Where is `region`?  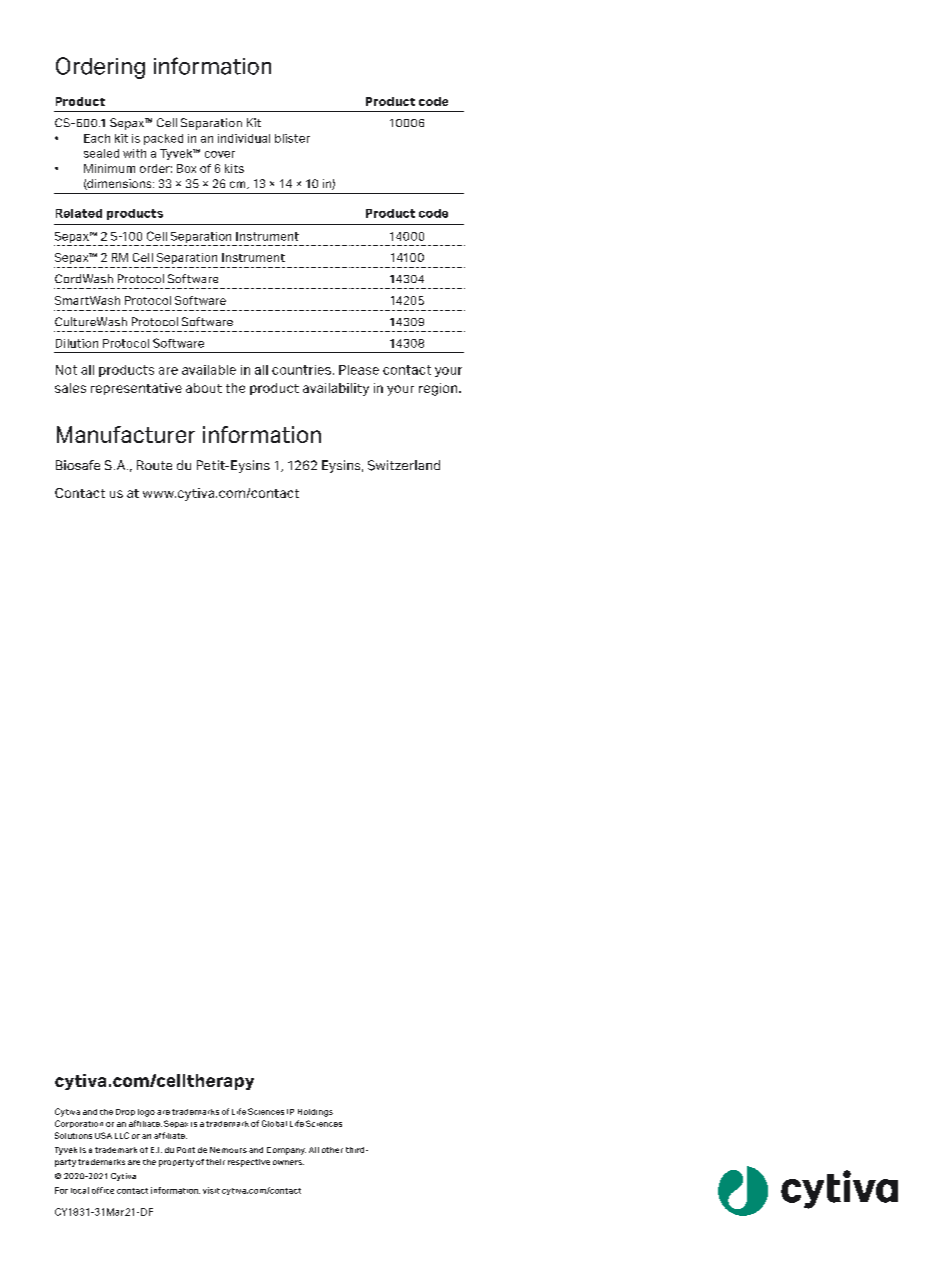
region is located at coordinates (439, 389).
